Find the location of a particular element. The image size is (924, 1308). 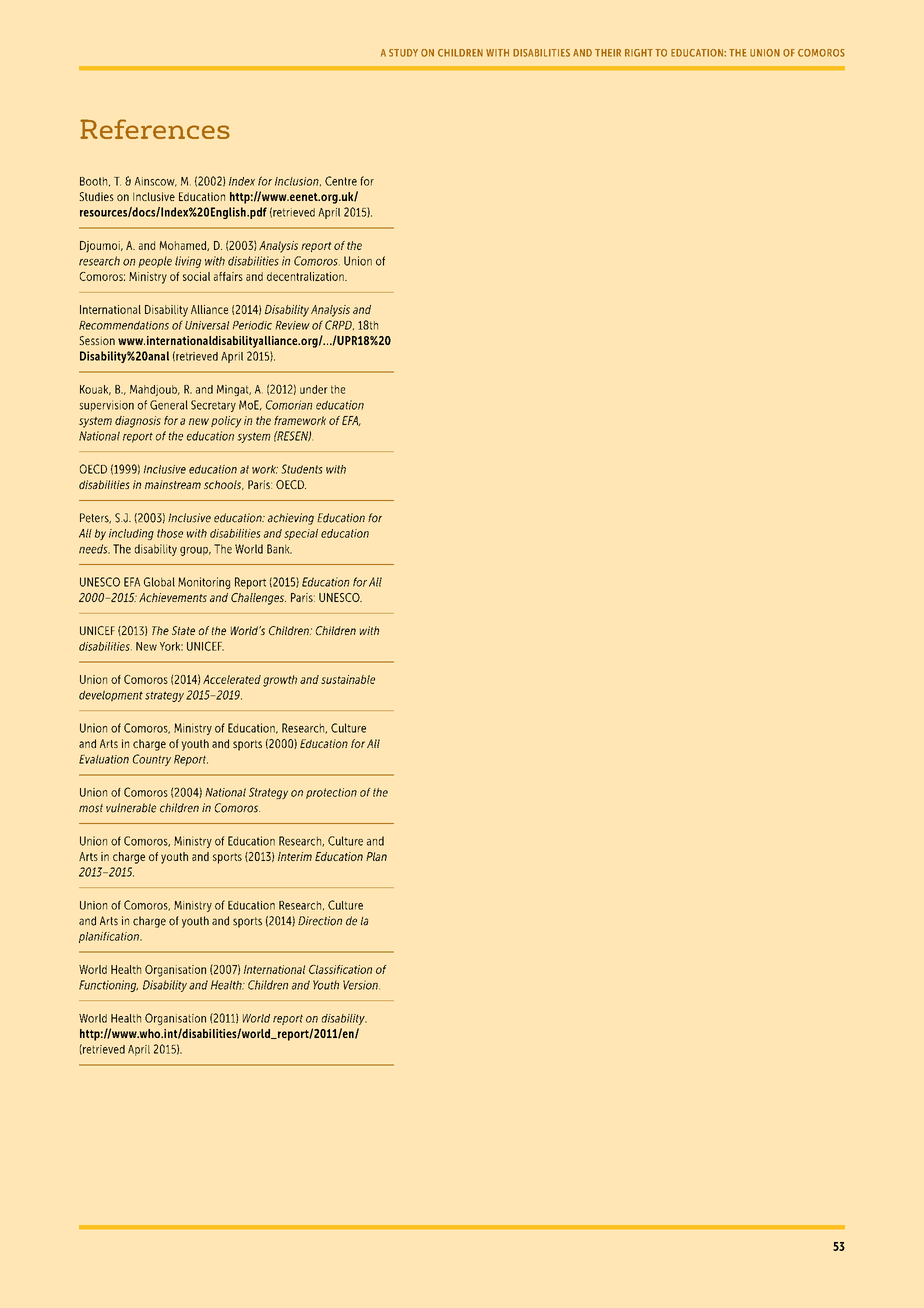

THEIR is located at coordinates (608, 53).
